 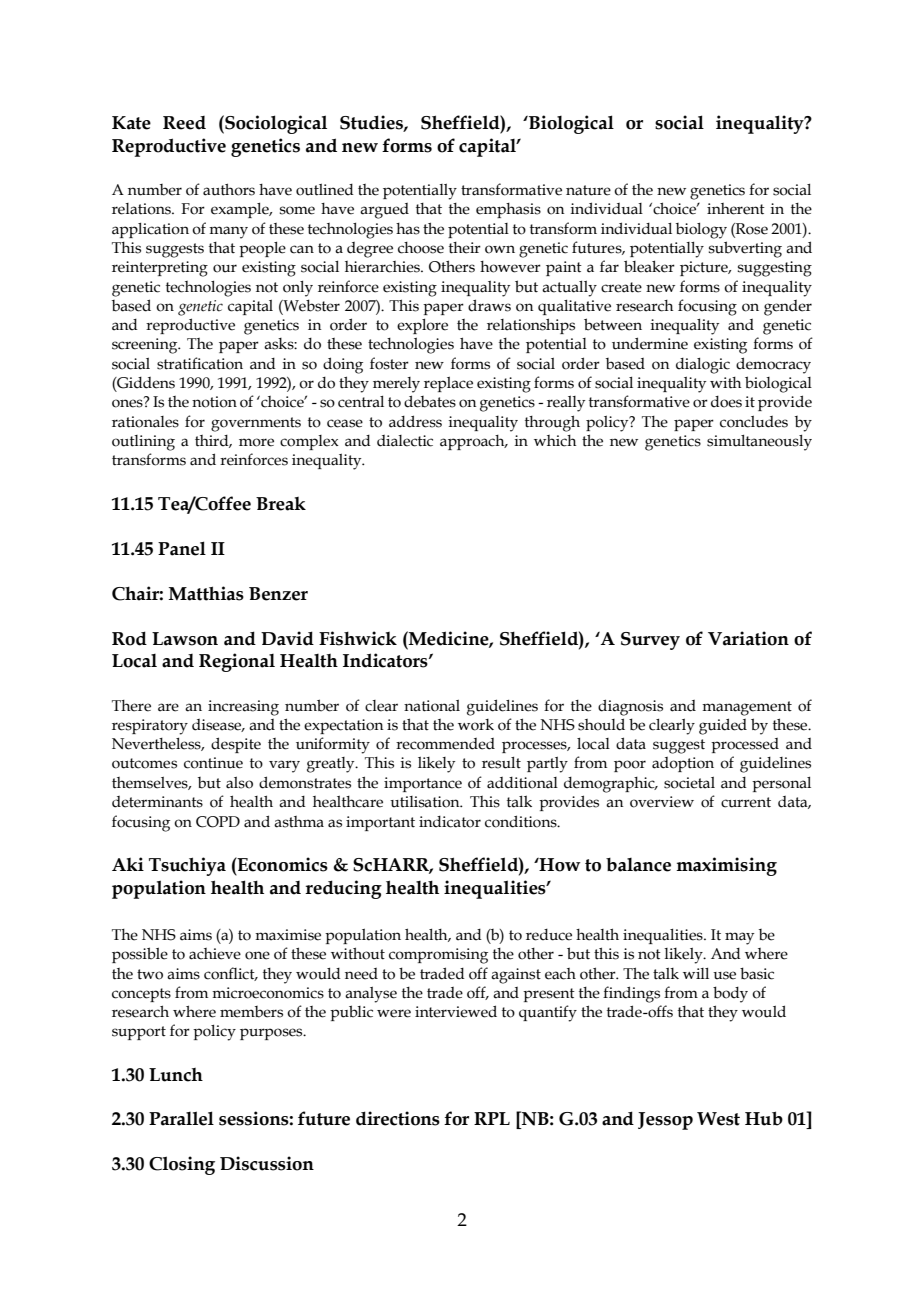 I want to click on societal, so click(x=689, y=782).
